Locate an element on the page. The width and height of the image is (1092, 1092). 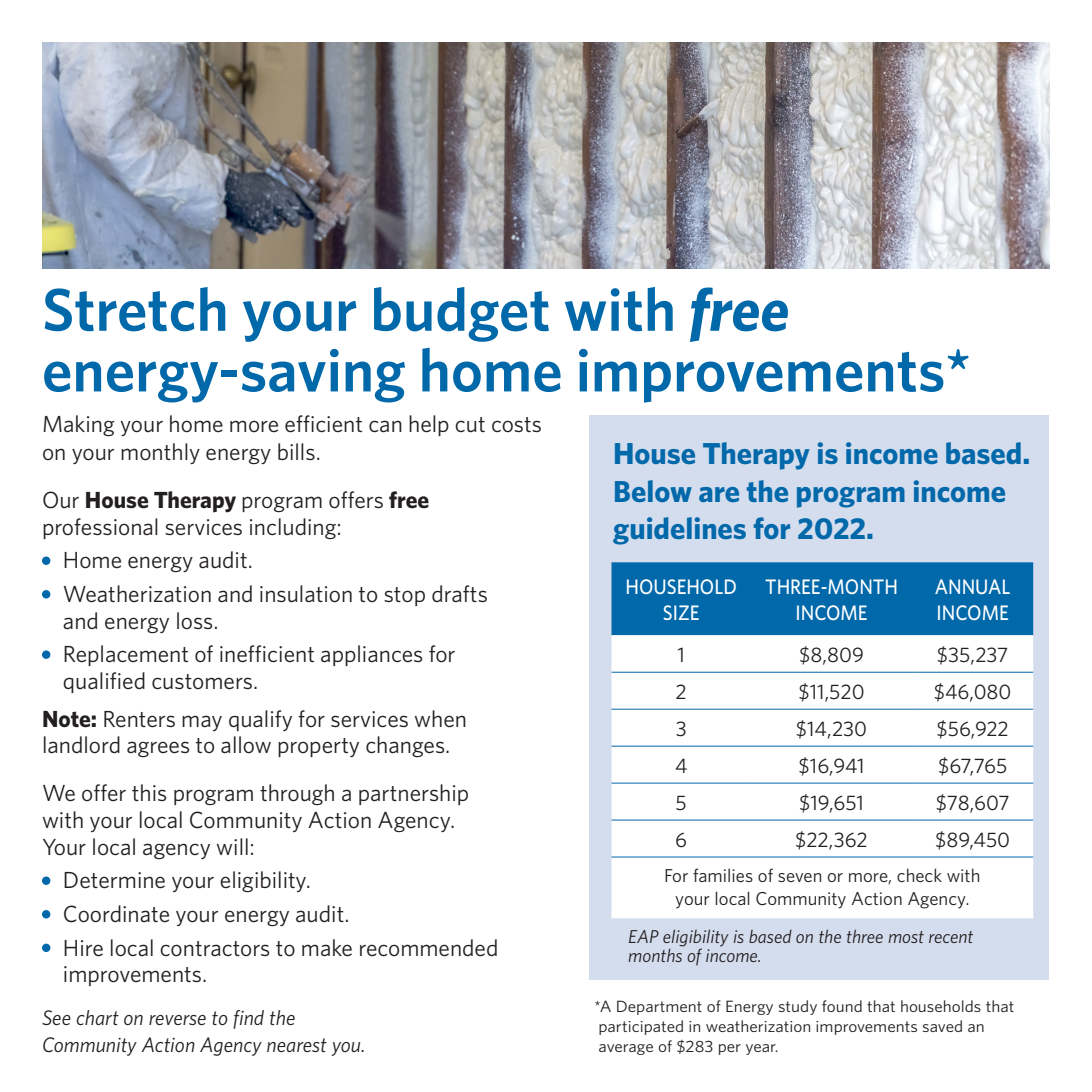
costs is located at coordinates (516, 425).
